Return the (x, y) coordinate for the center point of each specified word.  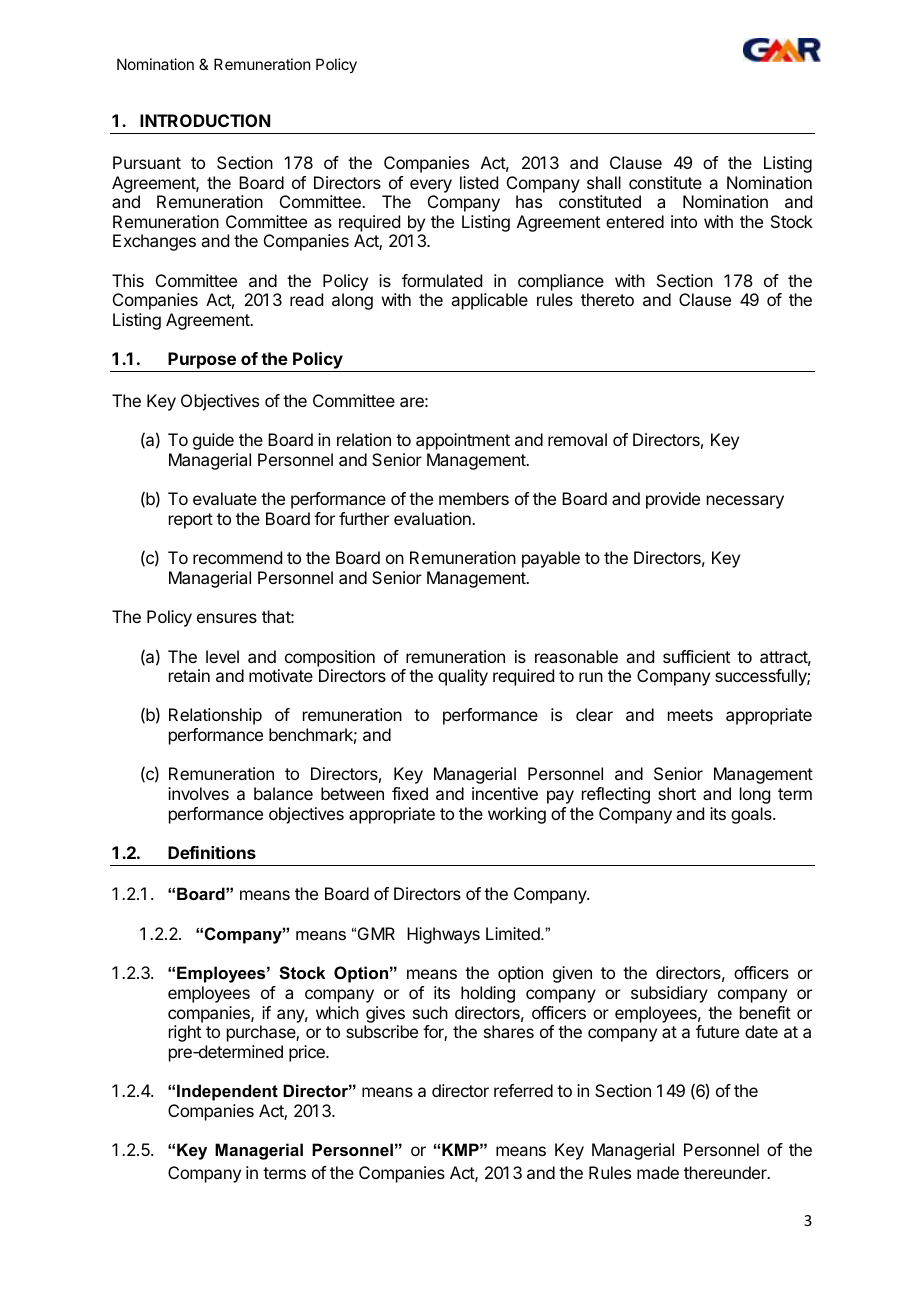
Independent (227, 1092)
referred (523, 1090)
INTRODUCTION (205, 120)
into (684, 221)
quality (463, 677)
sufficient (696, 656)
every (431, 186)
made (658, 1172)
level (222, 656)
